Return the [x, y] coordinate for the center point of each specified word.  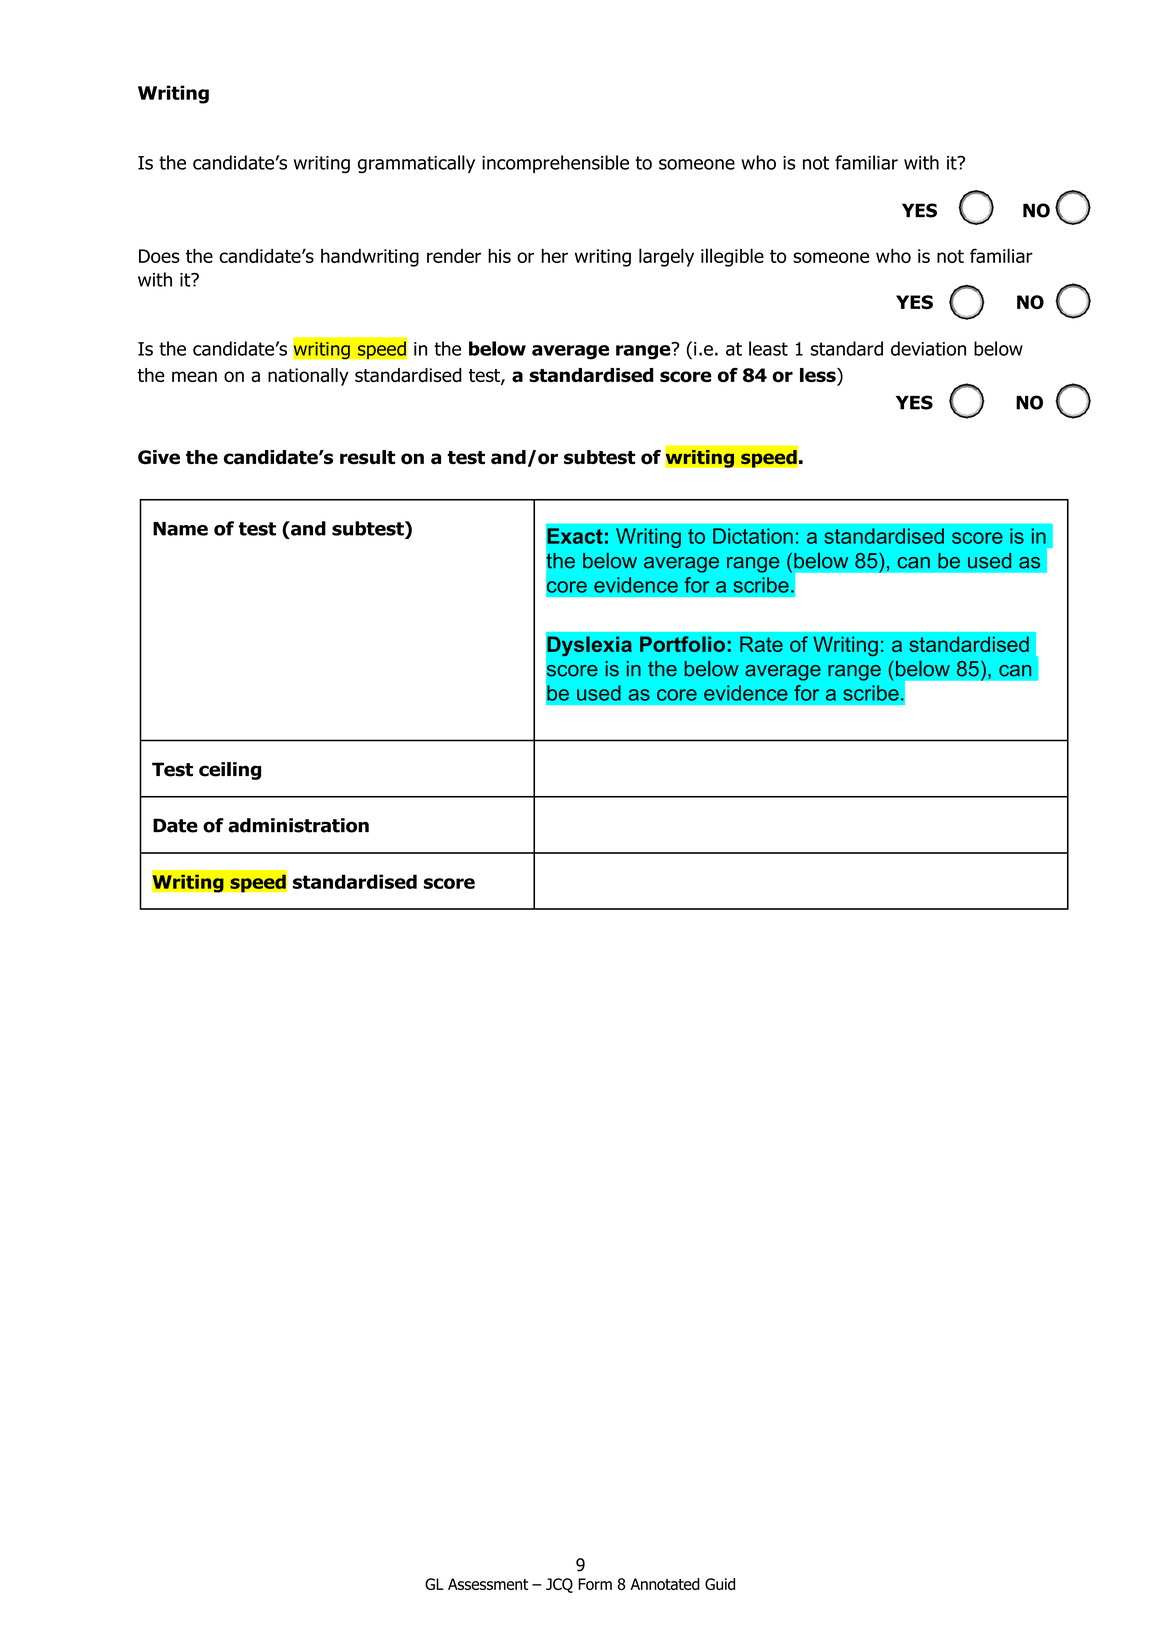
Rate [761, 644]
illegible [732, 257]
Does [159, 256]
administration [298, 825]
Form [595, 1584]
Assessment [488, 1584]
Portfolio [682, 644]
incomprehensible [555, 164]
